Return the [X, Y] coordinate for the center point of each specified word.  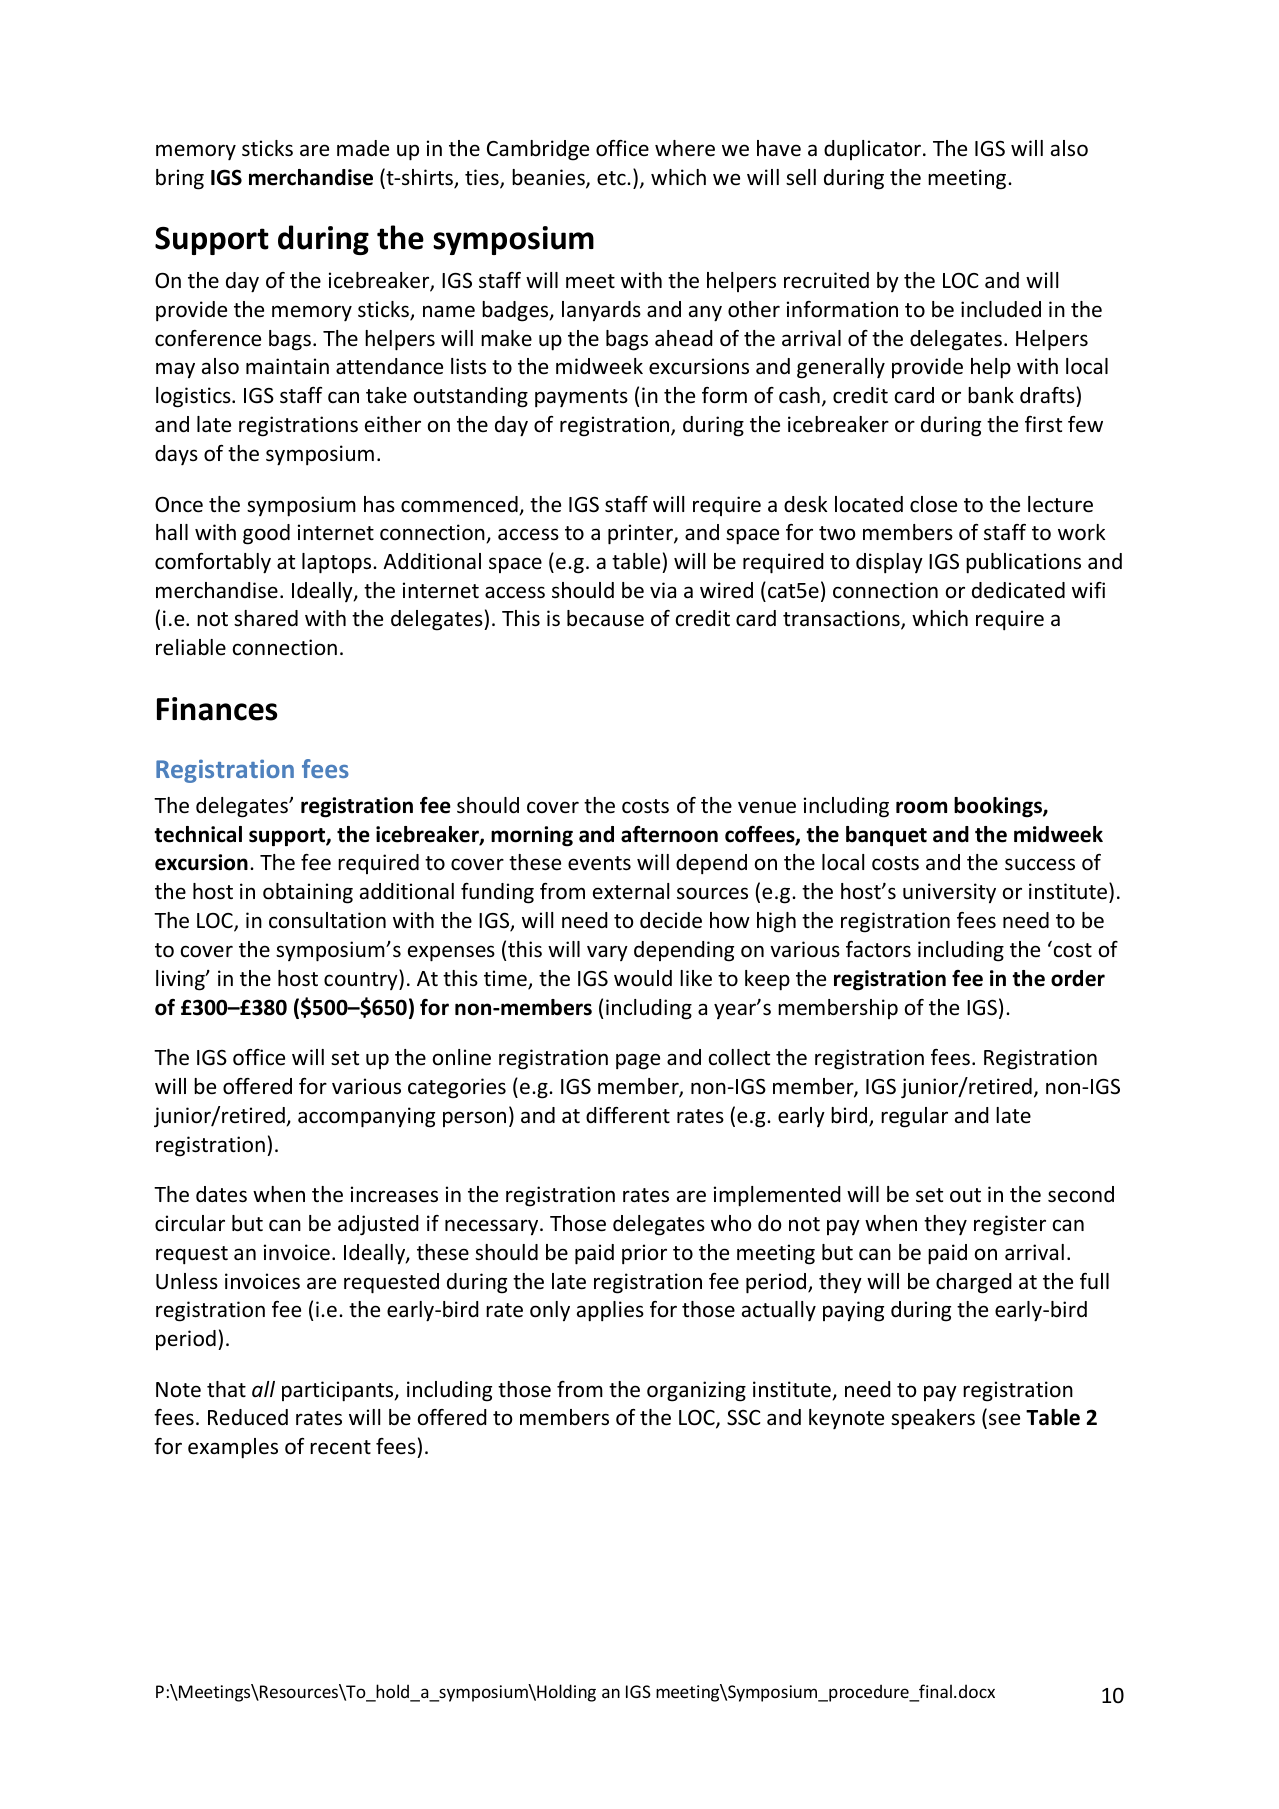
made [363, 148]
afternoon [669, 834]
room [921, 807]
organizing [696, 1391]
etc [612, 178]
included [1001, 309]
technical [198, 834]
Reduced [248, 1417]
